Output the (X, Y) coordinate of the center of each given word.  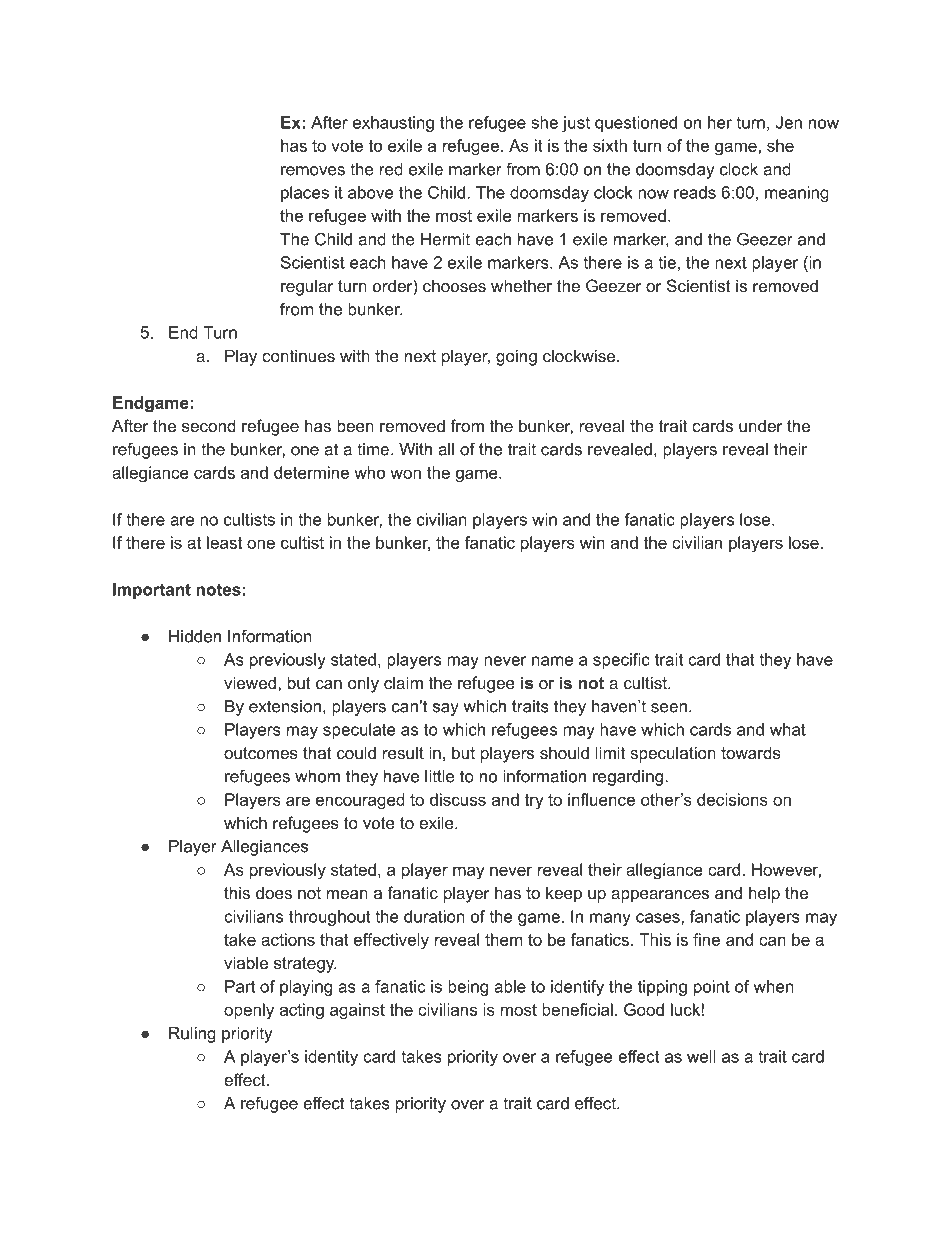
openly (249, 1011)
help (764, 894)
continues (298, 355)
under (761, 425)
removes (313, 171)
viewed (250, 682)
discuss (458, 799)
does (274, 892)
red (391, 169)
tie (667, 262)
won (405, 474)
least (224, 542)
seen (669, 708)
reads (695, 192)
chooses (454, 285)
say (446, 709)
